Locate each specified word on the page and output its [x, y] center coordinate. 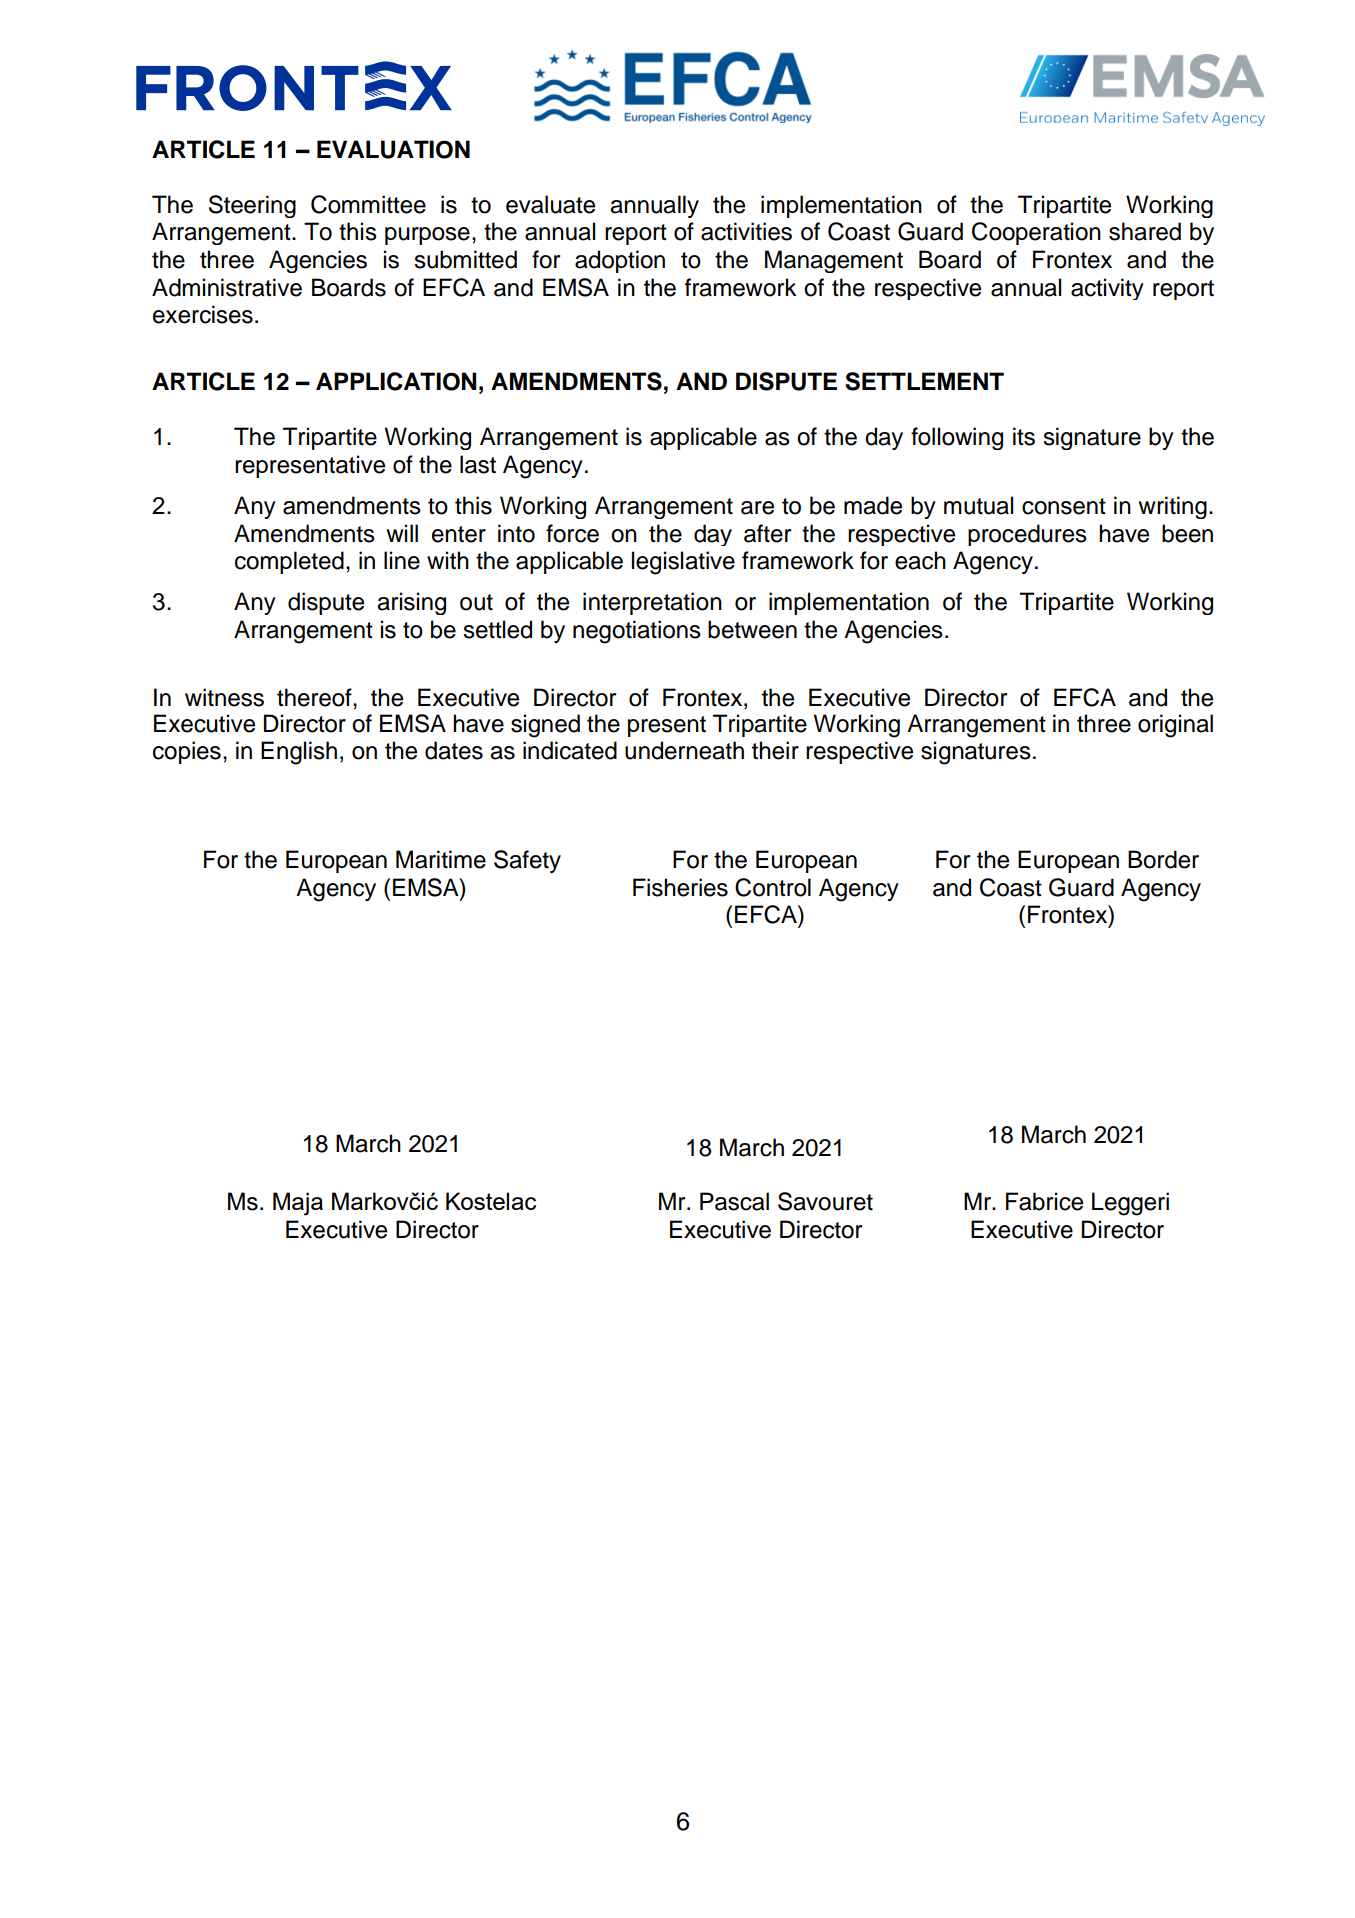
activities [746, 231]
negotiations [637, 632]
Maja [298, 1204]
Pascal [734, 1201]
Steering [252, 206]
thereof [315, 697]
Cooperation [1036, 233]
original [1175, 726]
